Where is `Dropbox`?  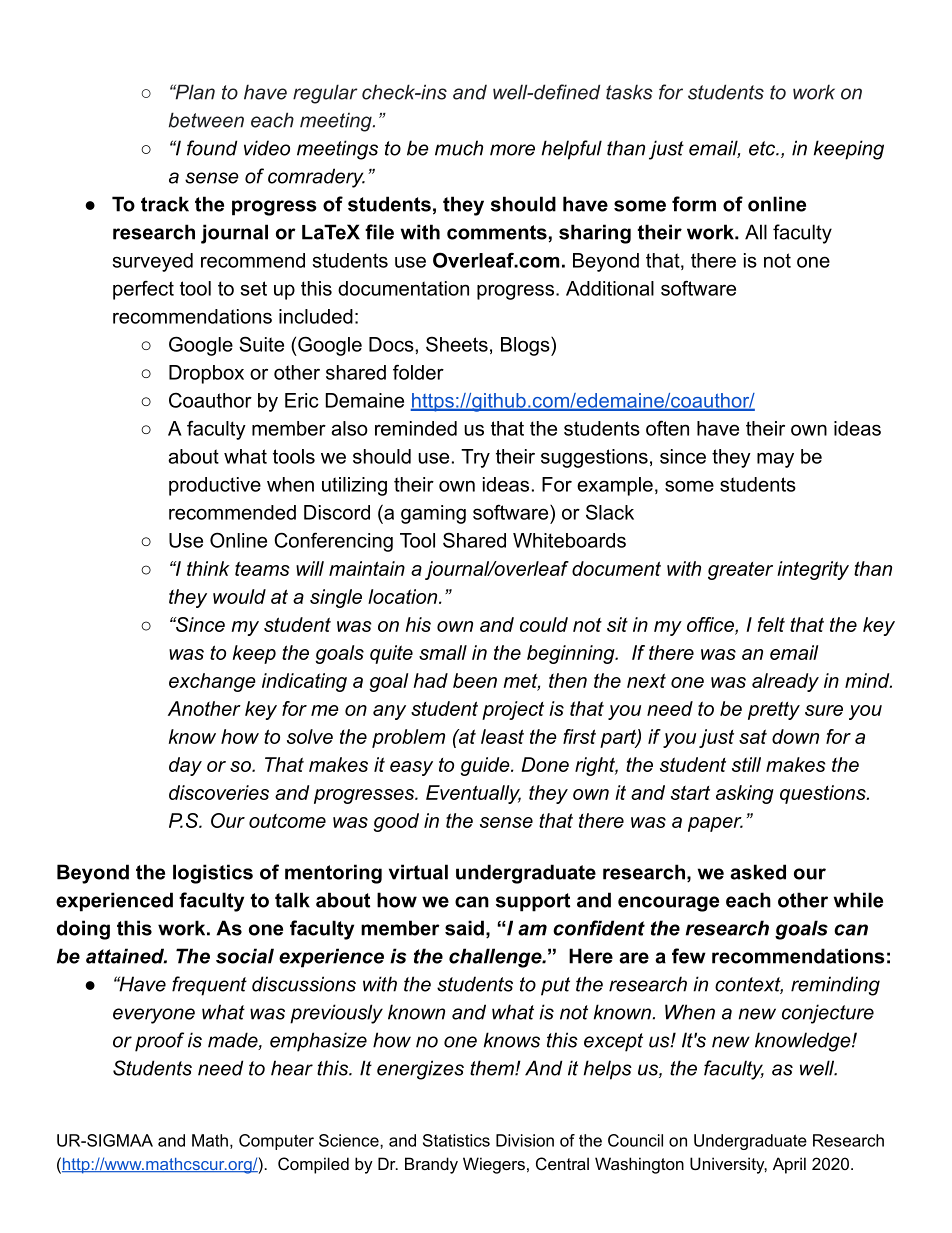 Dropbox is located at coordinates (206, 374).
